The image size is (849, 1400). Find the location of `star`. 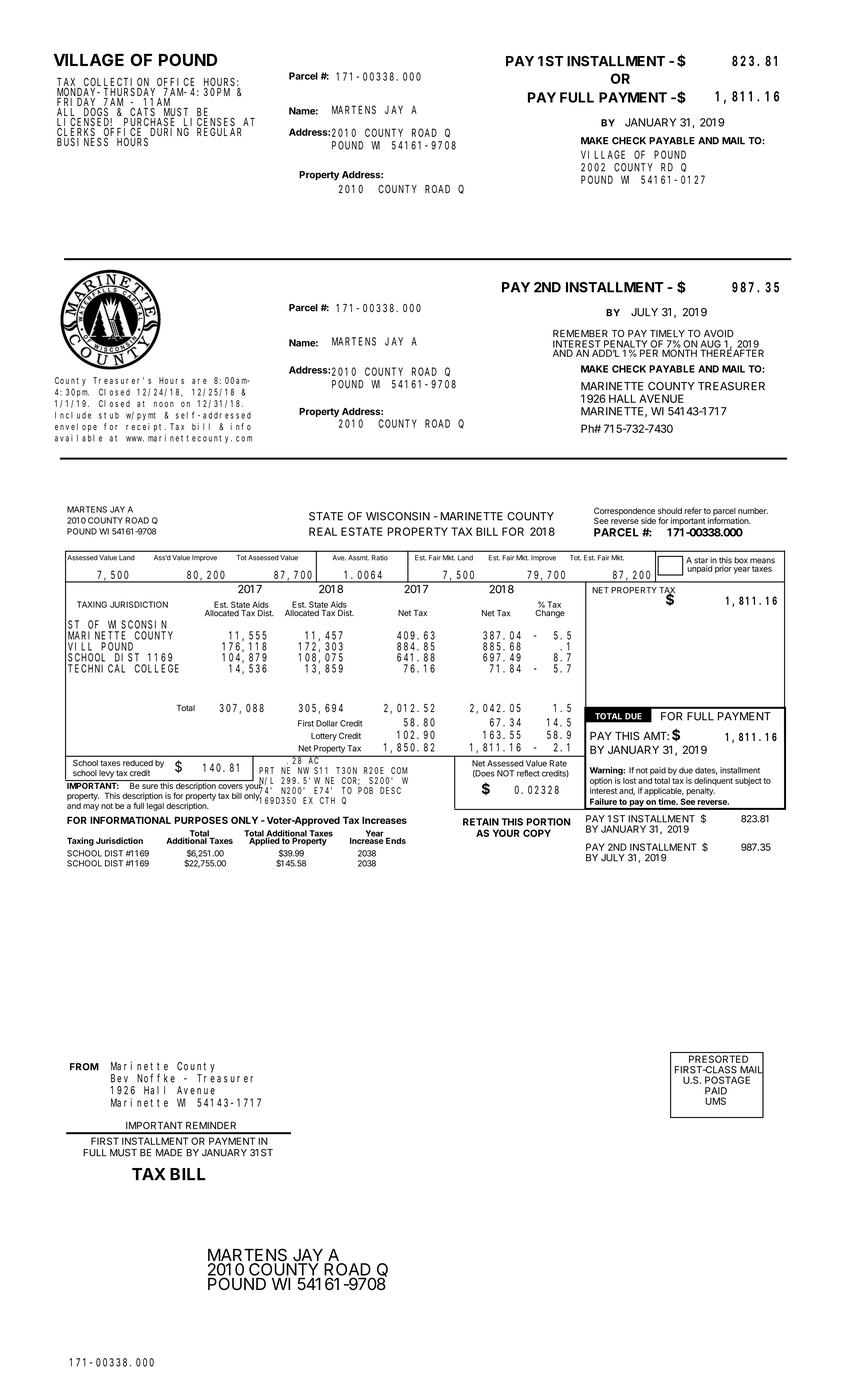

star is located at coordinates (701, 561).
